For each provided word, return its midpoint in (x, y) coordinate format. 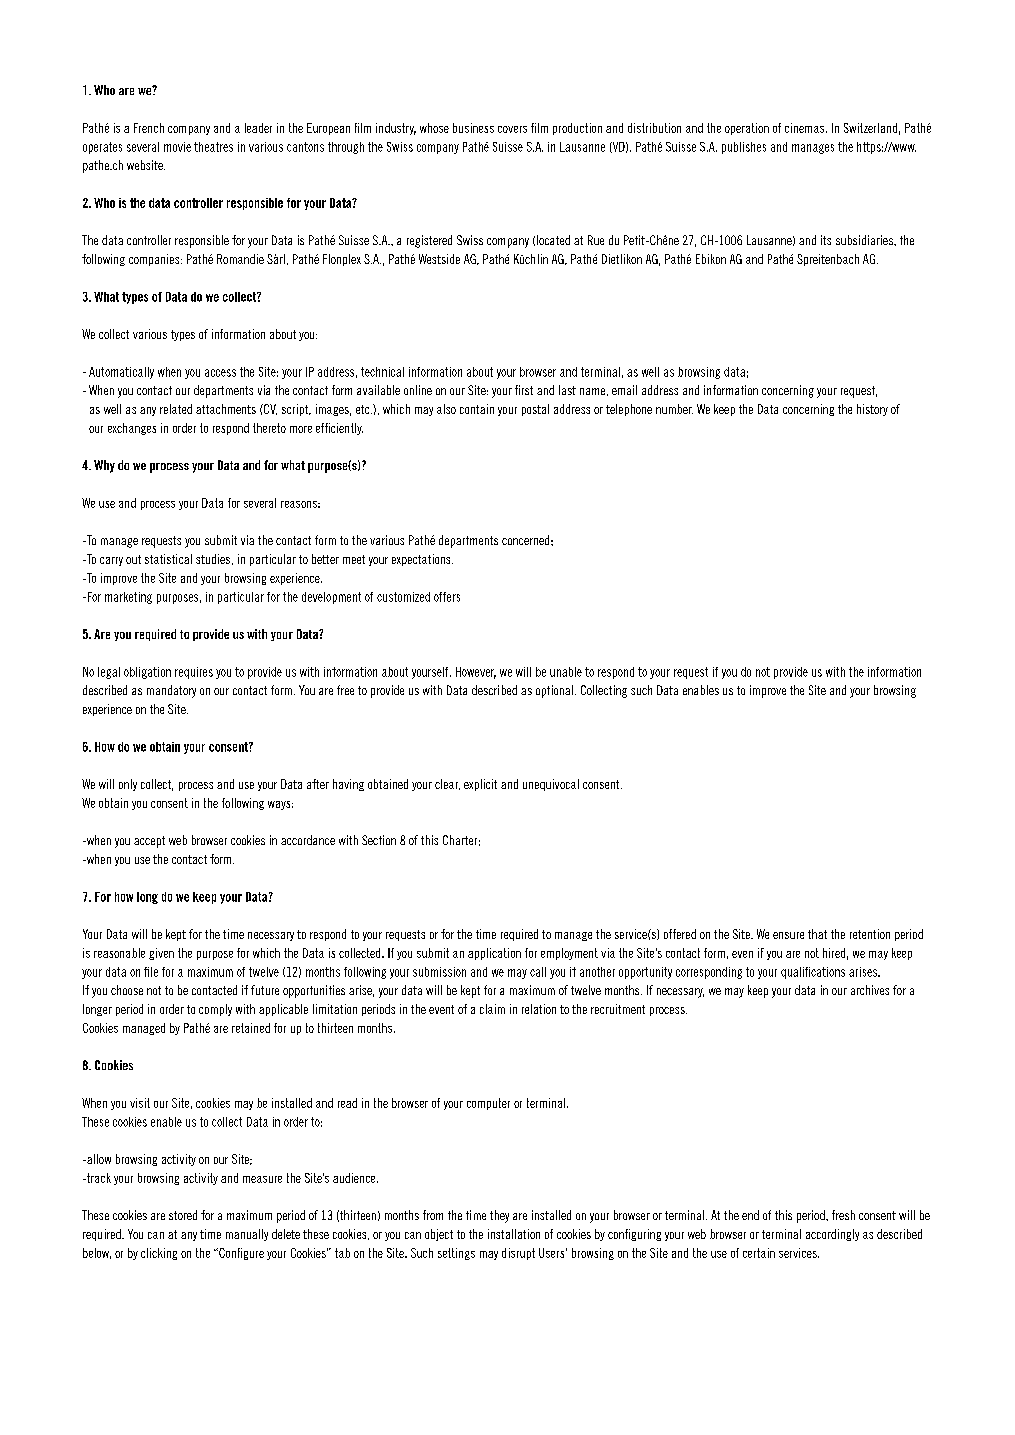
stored (183, 1215)
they (499, 1216)
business (473, 128)
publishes (744, 148)
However (476, 673)
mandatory (171, 691)
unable (566, 672)
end (750, 1215)
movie (177, 147)
